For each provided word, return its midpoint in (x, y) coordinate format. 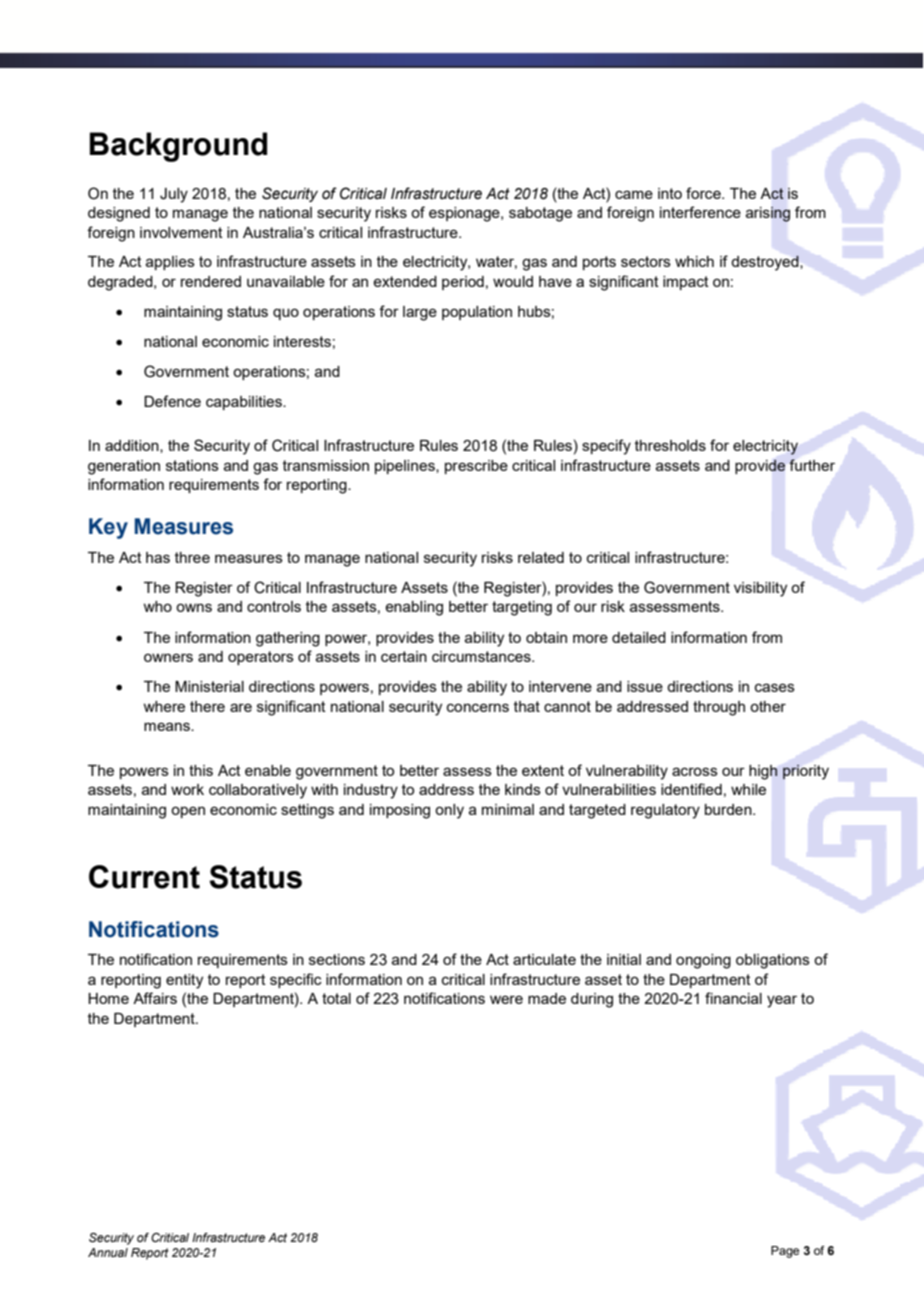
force (704, 193)
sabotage (540, 214)
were (506, 999)
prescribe (476, 467)
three (192, 557)
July (174, 195)
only (449, 811)
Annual (108, 1252)
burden (729, 809)
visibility (760, 589)
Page (785, 1252)
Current (144, 877)
